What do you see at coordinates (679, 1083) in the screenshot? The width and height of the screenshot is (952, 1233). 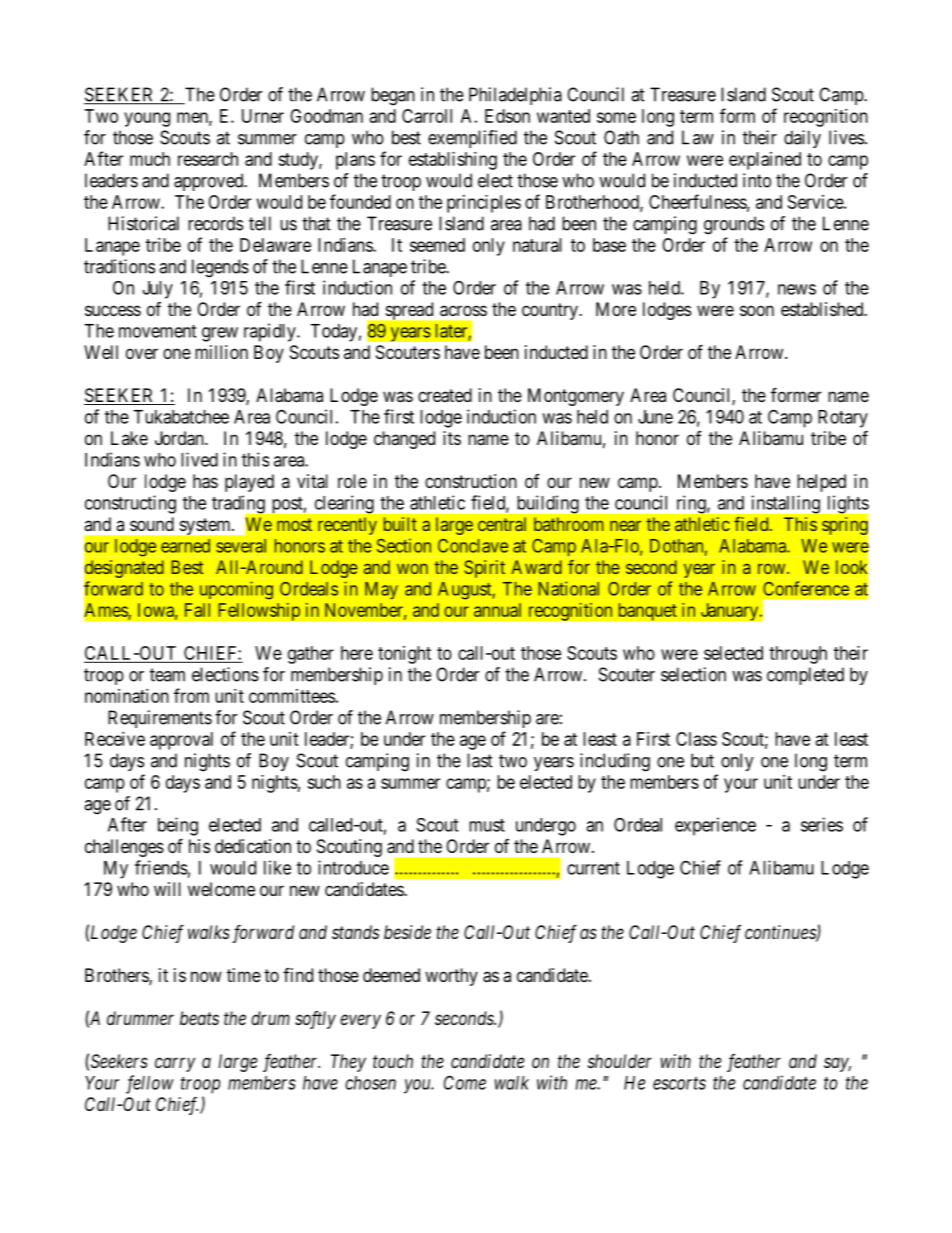 I see `escorts` at bounding box center [679, 1083].
